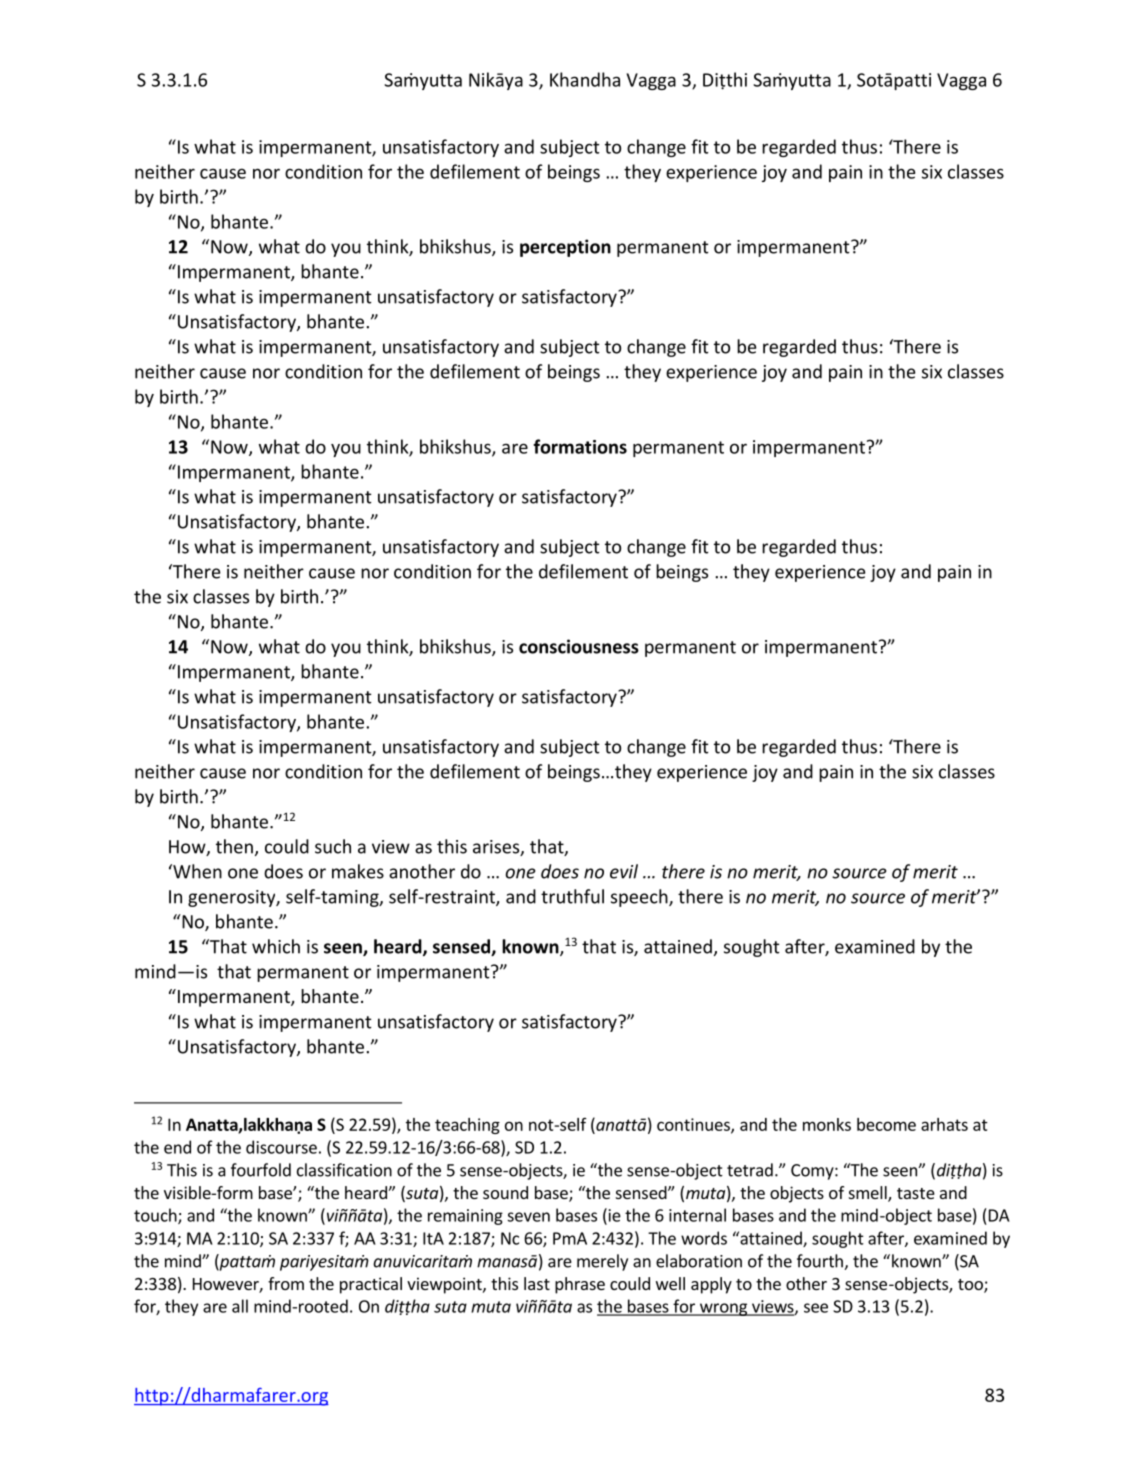 The image size is (1139, 1474). What do you see at coordinates (580, 1285) in the document?
I see `phrase` at bounding box center [580, 1285].
